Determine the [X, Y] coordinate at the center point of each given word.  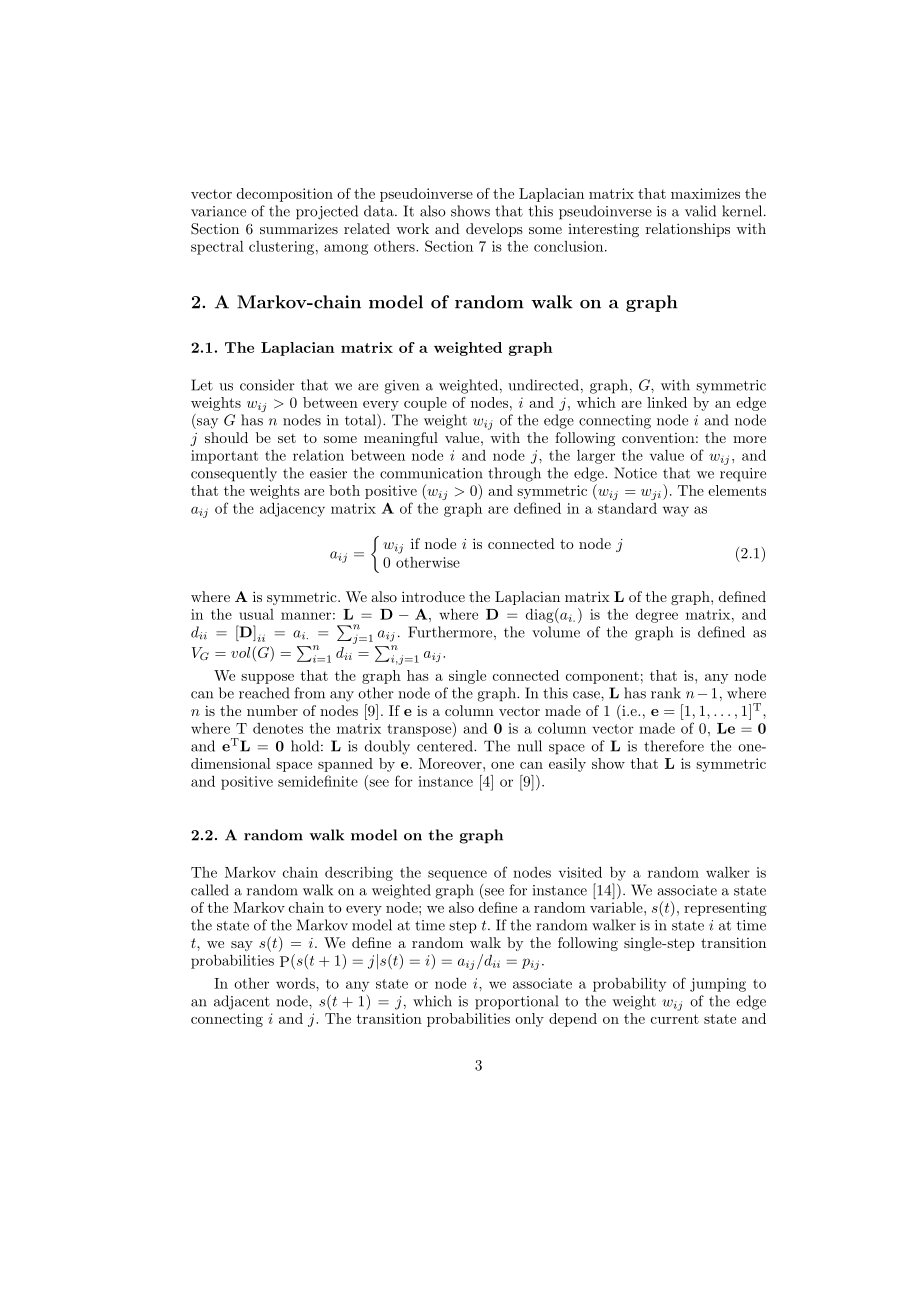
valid [700, 211]
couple [425, 404]
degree [657, 616]
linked [667, 402]
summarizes [299, 228]
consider [267, 385]
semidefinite [318, 781]
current [675, 1019]
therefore [674, 746]
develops [494, 230]
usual [256, 614]
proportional [516, 1002]
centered [446, 746]
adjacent [242, 1002]
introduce [433, 596]
